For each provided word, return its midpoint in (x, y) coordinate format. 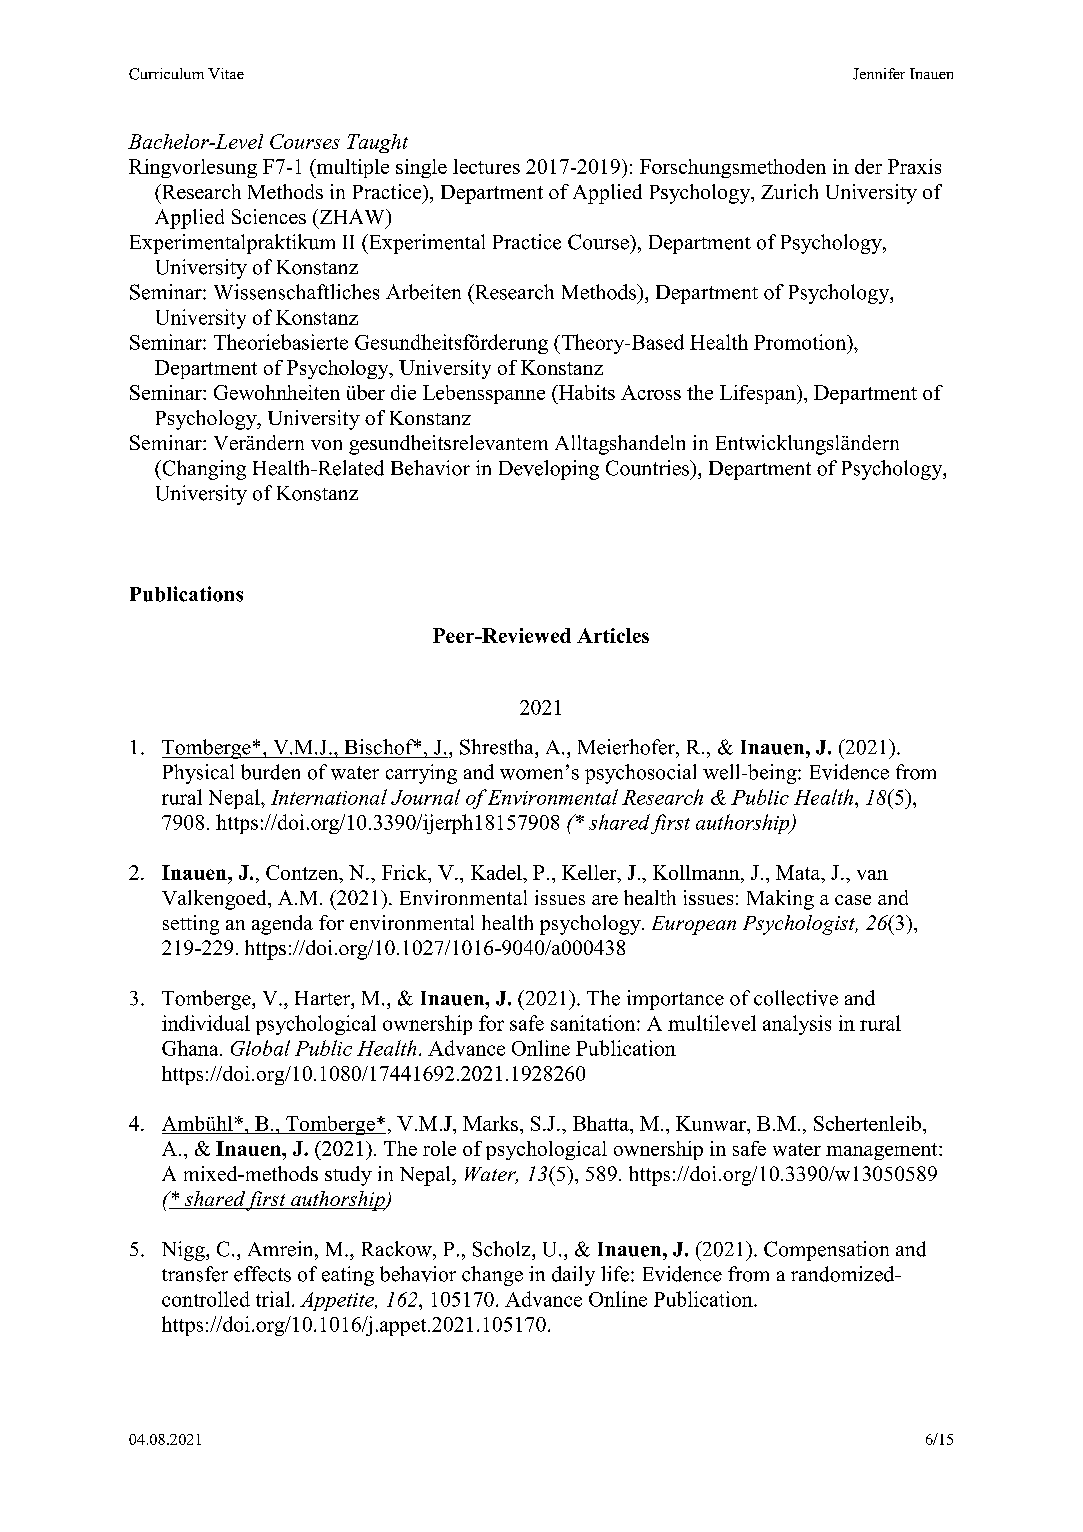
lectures (486, 166)
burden (270, 772)
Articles (613, 635)
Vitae (226, 73)
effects (262, 1274)
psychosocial (640, 774)
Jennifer (879, 74)
